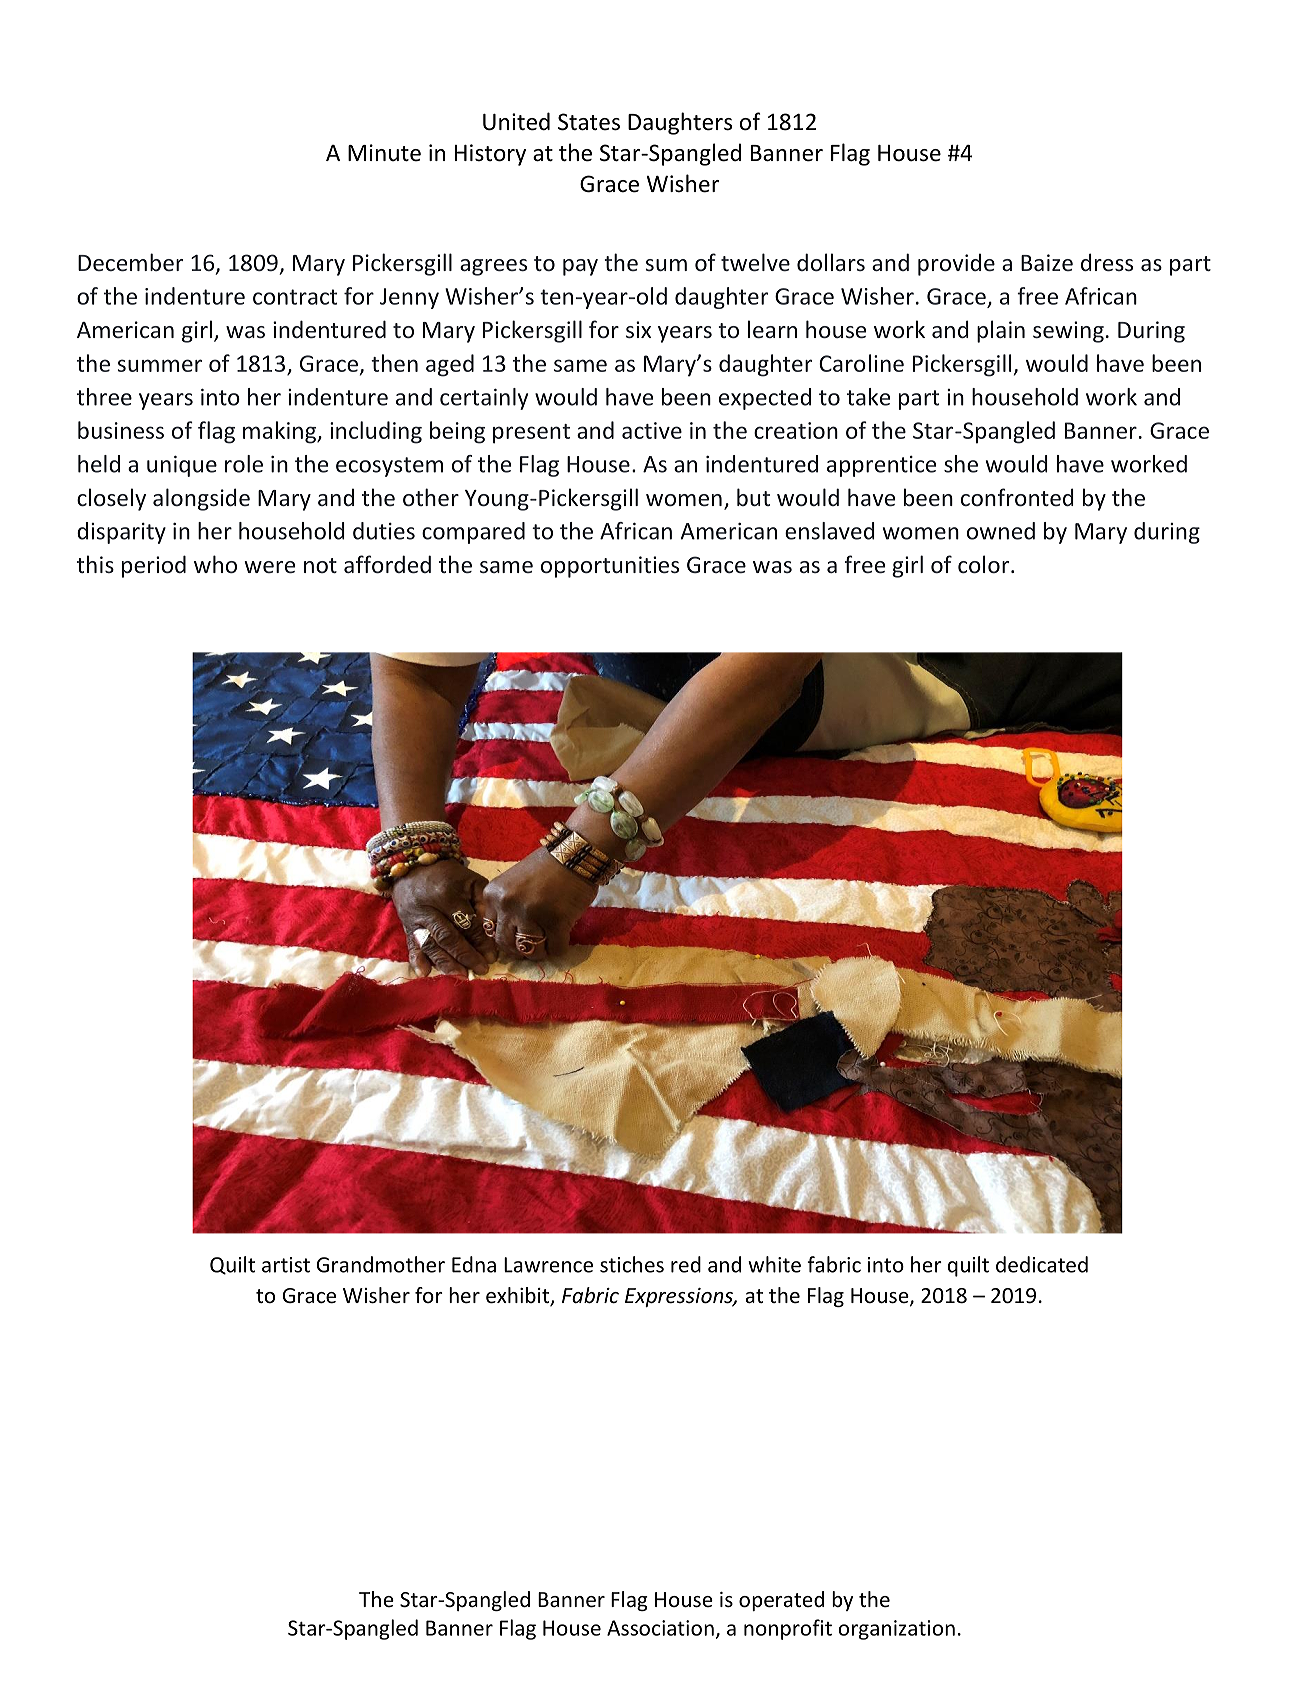 This screenshot has width=1299, height=1681. What do you see at coordinates (269, 567) in the screenshot?
I see `were` at bounding box center [269, 567].
